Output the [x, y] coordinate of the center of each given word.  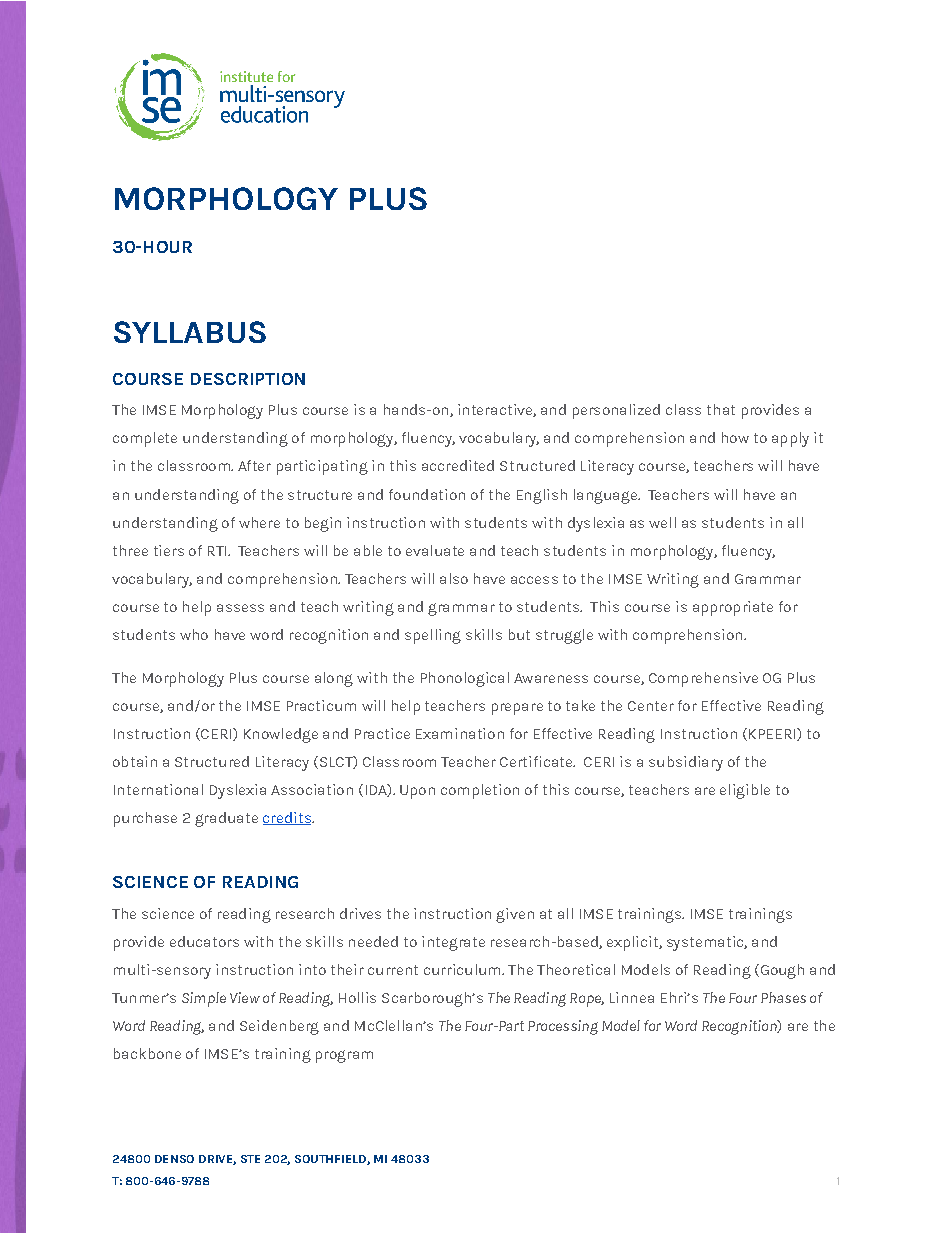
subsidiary [686, 763]
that [721, 409]
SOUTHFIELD [331, 1160]
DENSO [174, 1159]
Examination [460, 733]
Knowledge [281, 735]
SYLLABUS [190, 332]
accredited [458, 465]
